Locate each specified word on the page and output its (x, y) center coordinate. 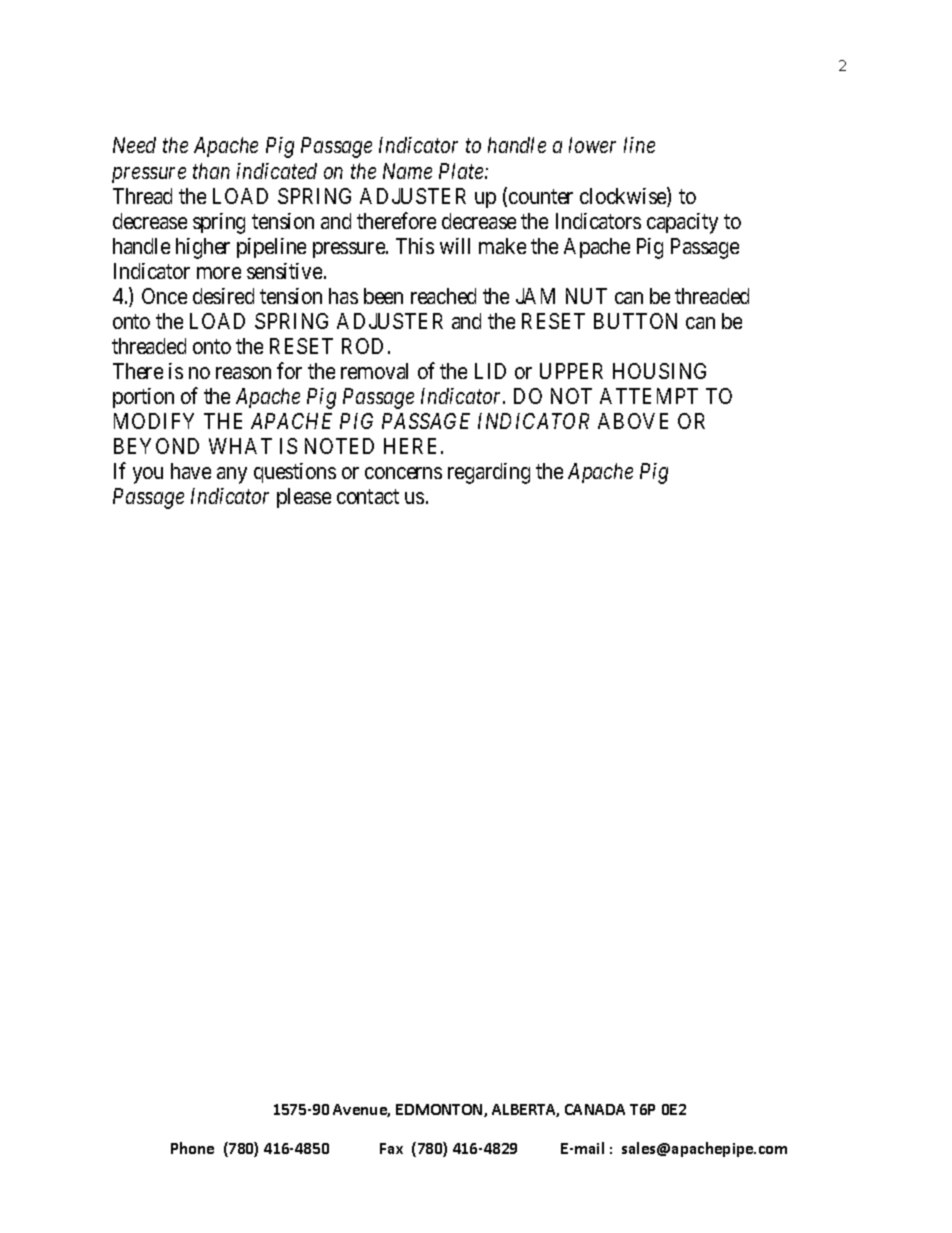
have (191, 471)
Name (407, 171)
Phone (192, 1148)
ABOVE (633, 421)
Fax (391, 1148)
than (211, 171)
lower (592, 145)
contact (368, 497)
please (304, 498)
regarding (489, 473)
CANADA (595, 1109)
